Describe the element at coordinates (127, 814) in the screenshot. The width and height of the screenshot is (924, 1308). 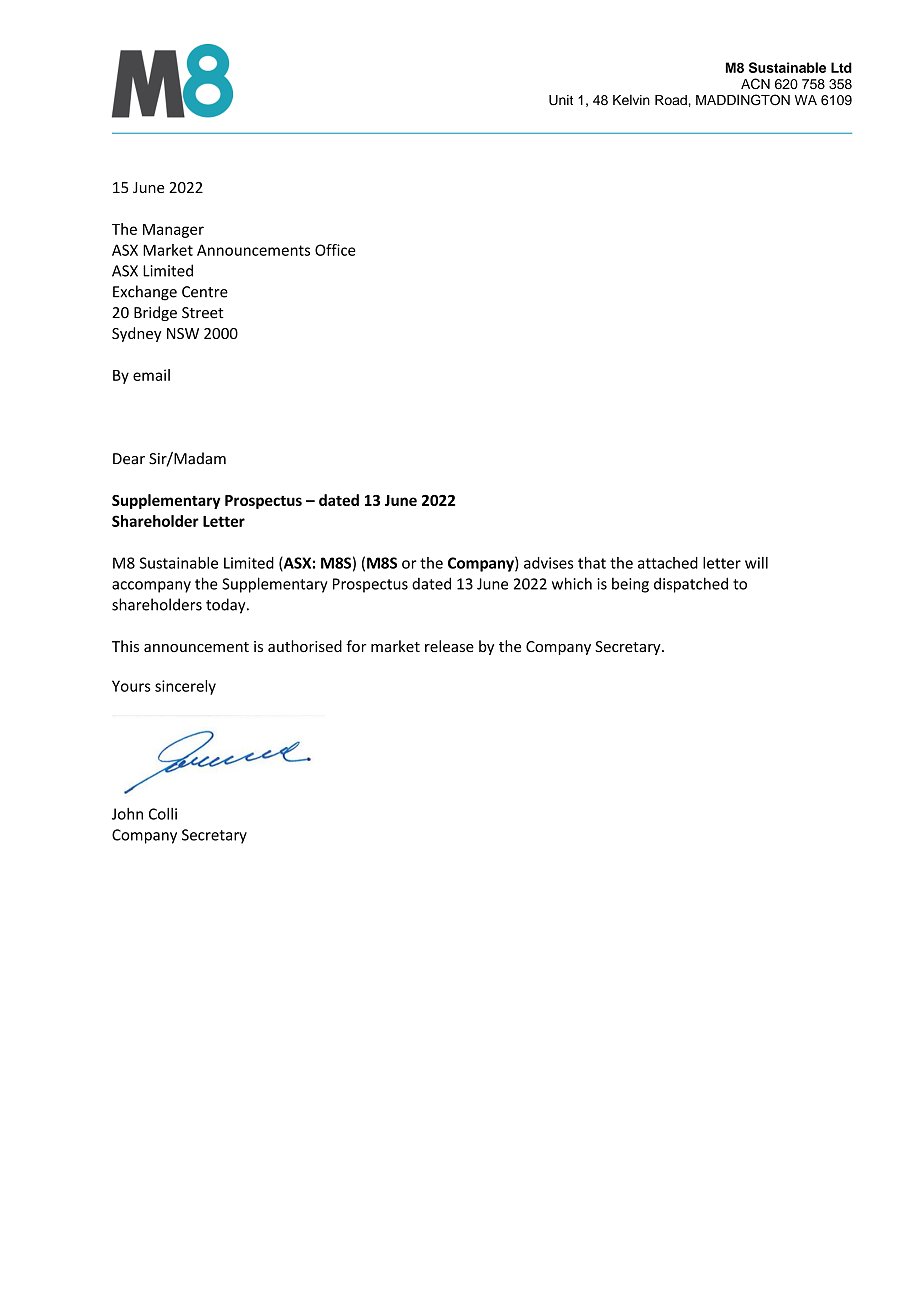
I see `John` at that location.
